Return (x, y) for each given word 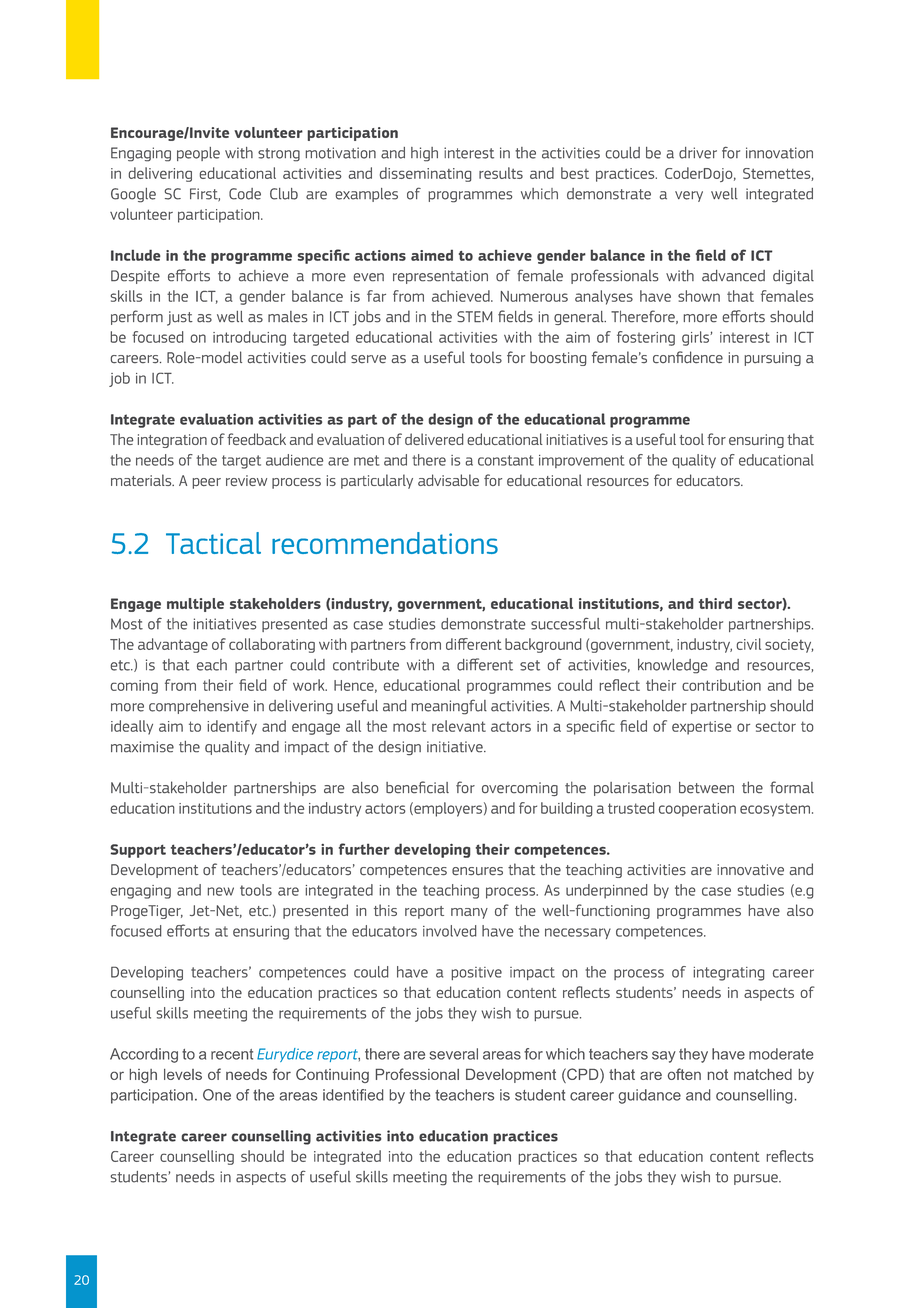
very (689, 196)
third (715, 603)
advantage (173, 645)
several (453, 1054)
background (543, 645)
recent (232, 1054)
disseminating (425, 174)
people (198, 154)
